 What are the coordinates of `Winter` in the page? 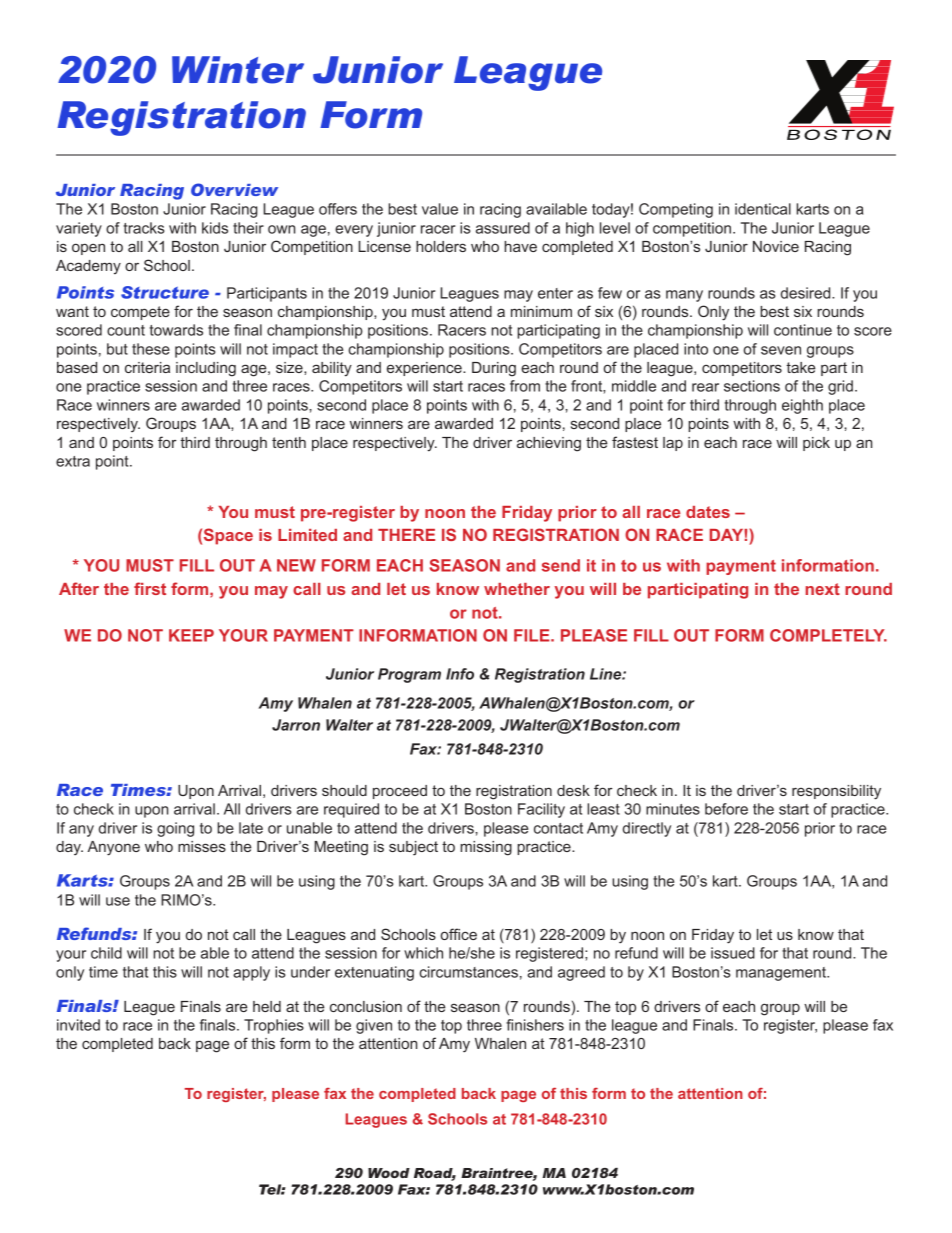 It's located at (238, 70).
